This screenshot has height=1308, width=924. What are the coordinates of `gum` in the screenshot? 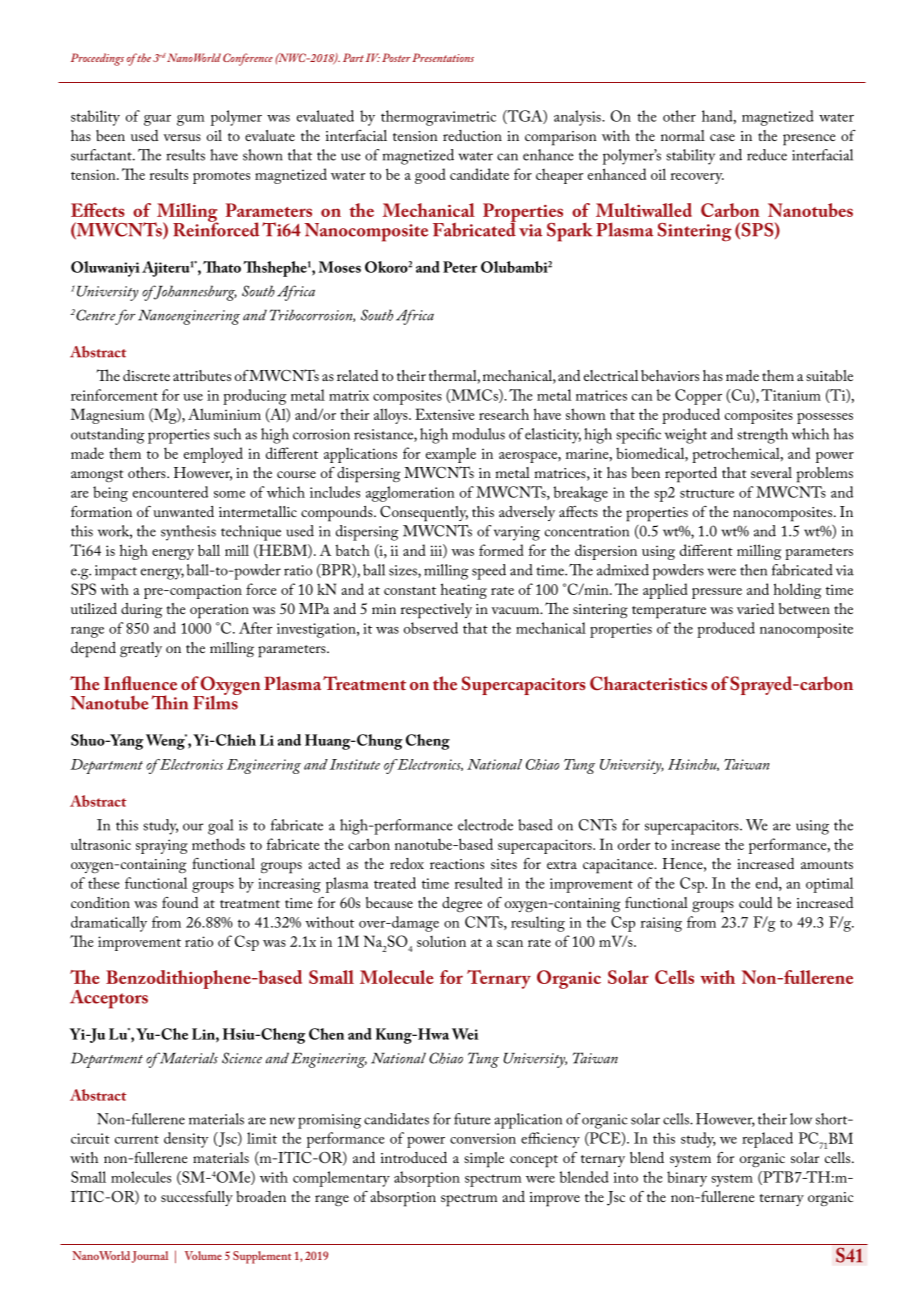 It's located at (190, 120).
